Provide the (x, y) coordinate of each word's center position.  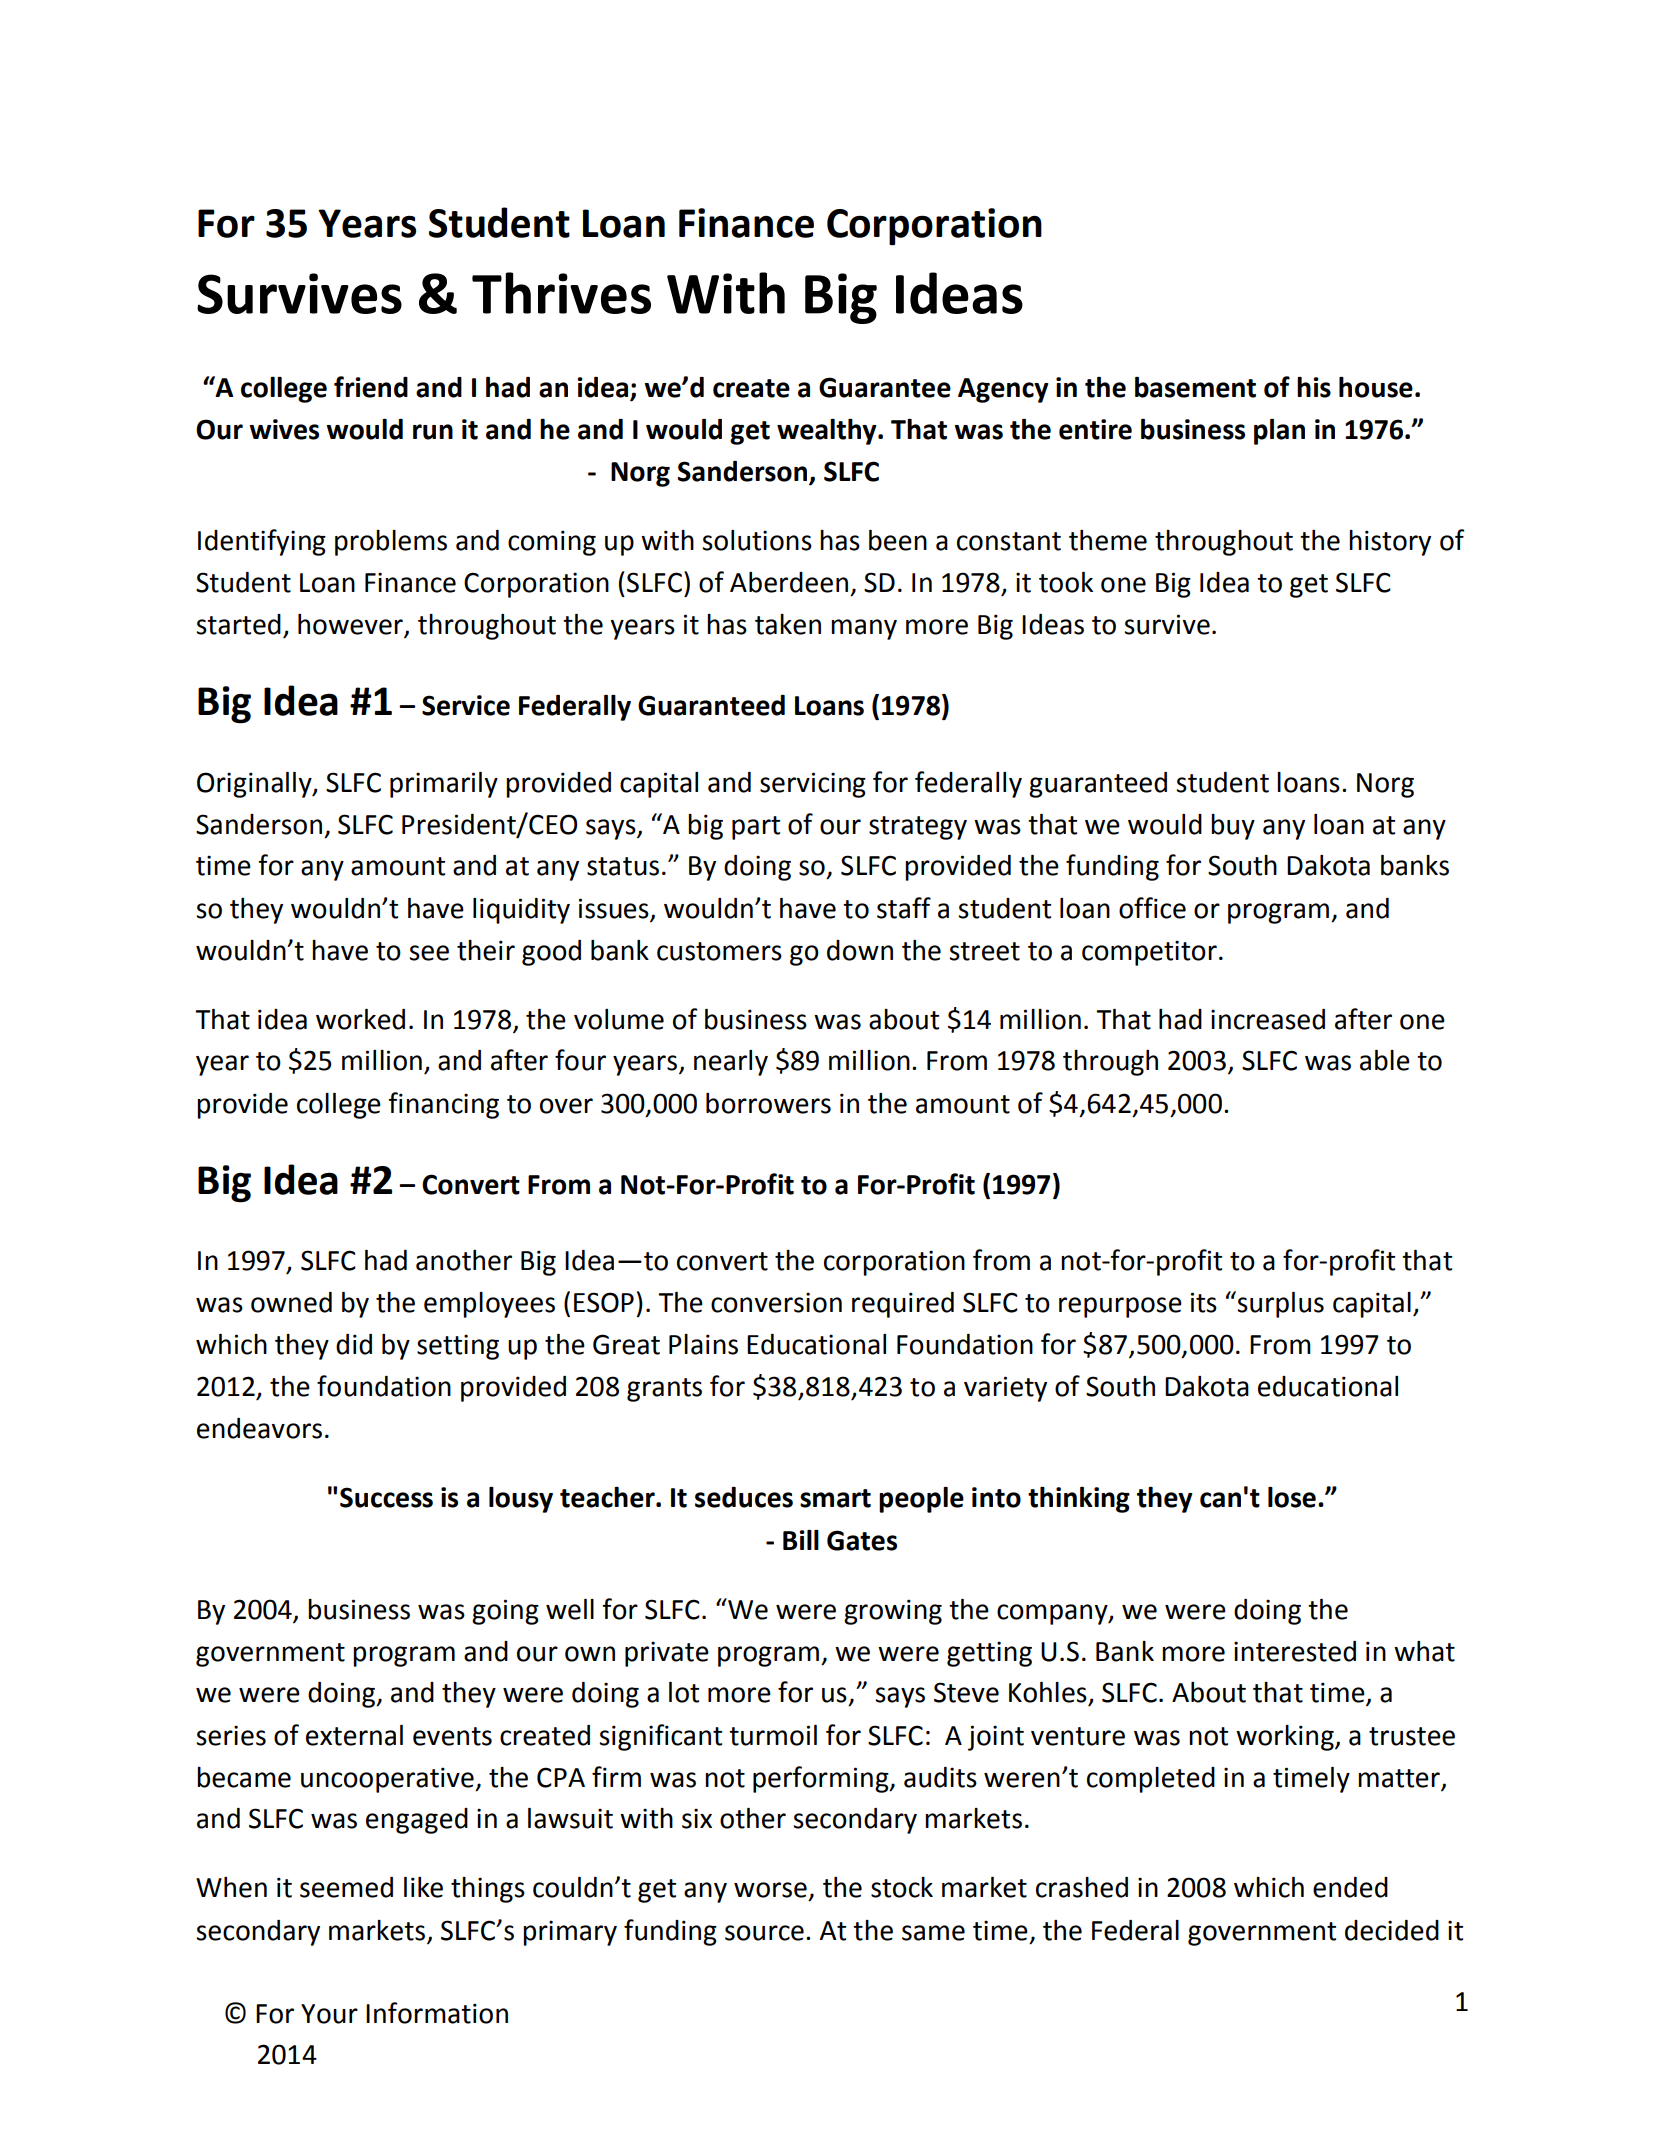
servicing (813, 785)
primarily (444, 785)
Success (386, 1497)
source (764, 1933)
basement (1195, 387)
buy (1233, 827)
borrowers (768, 1103)
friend (371, 387)
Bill (801, 1540)
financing (443, 1105)
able (1385, 1060)
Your (329, 2014)
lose (1292, 1497)
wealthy (828, 432)
